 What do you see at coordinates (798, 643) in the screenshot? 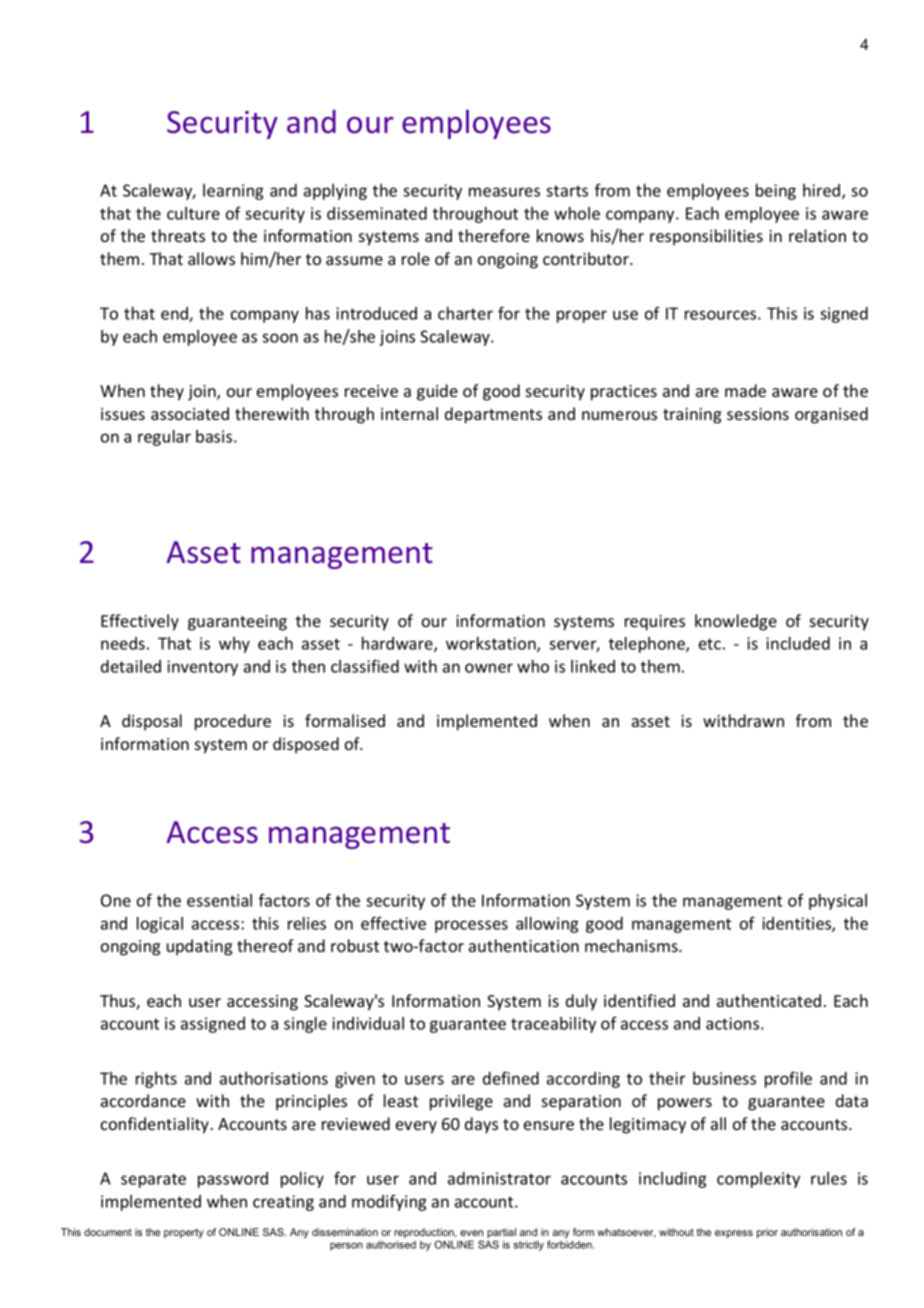
I see `included` at bounding box center [798, 643].
